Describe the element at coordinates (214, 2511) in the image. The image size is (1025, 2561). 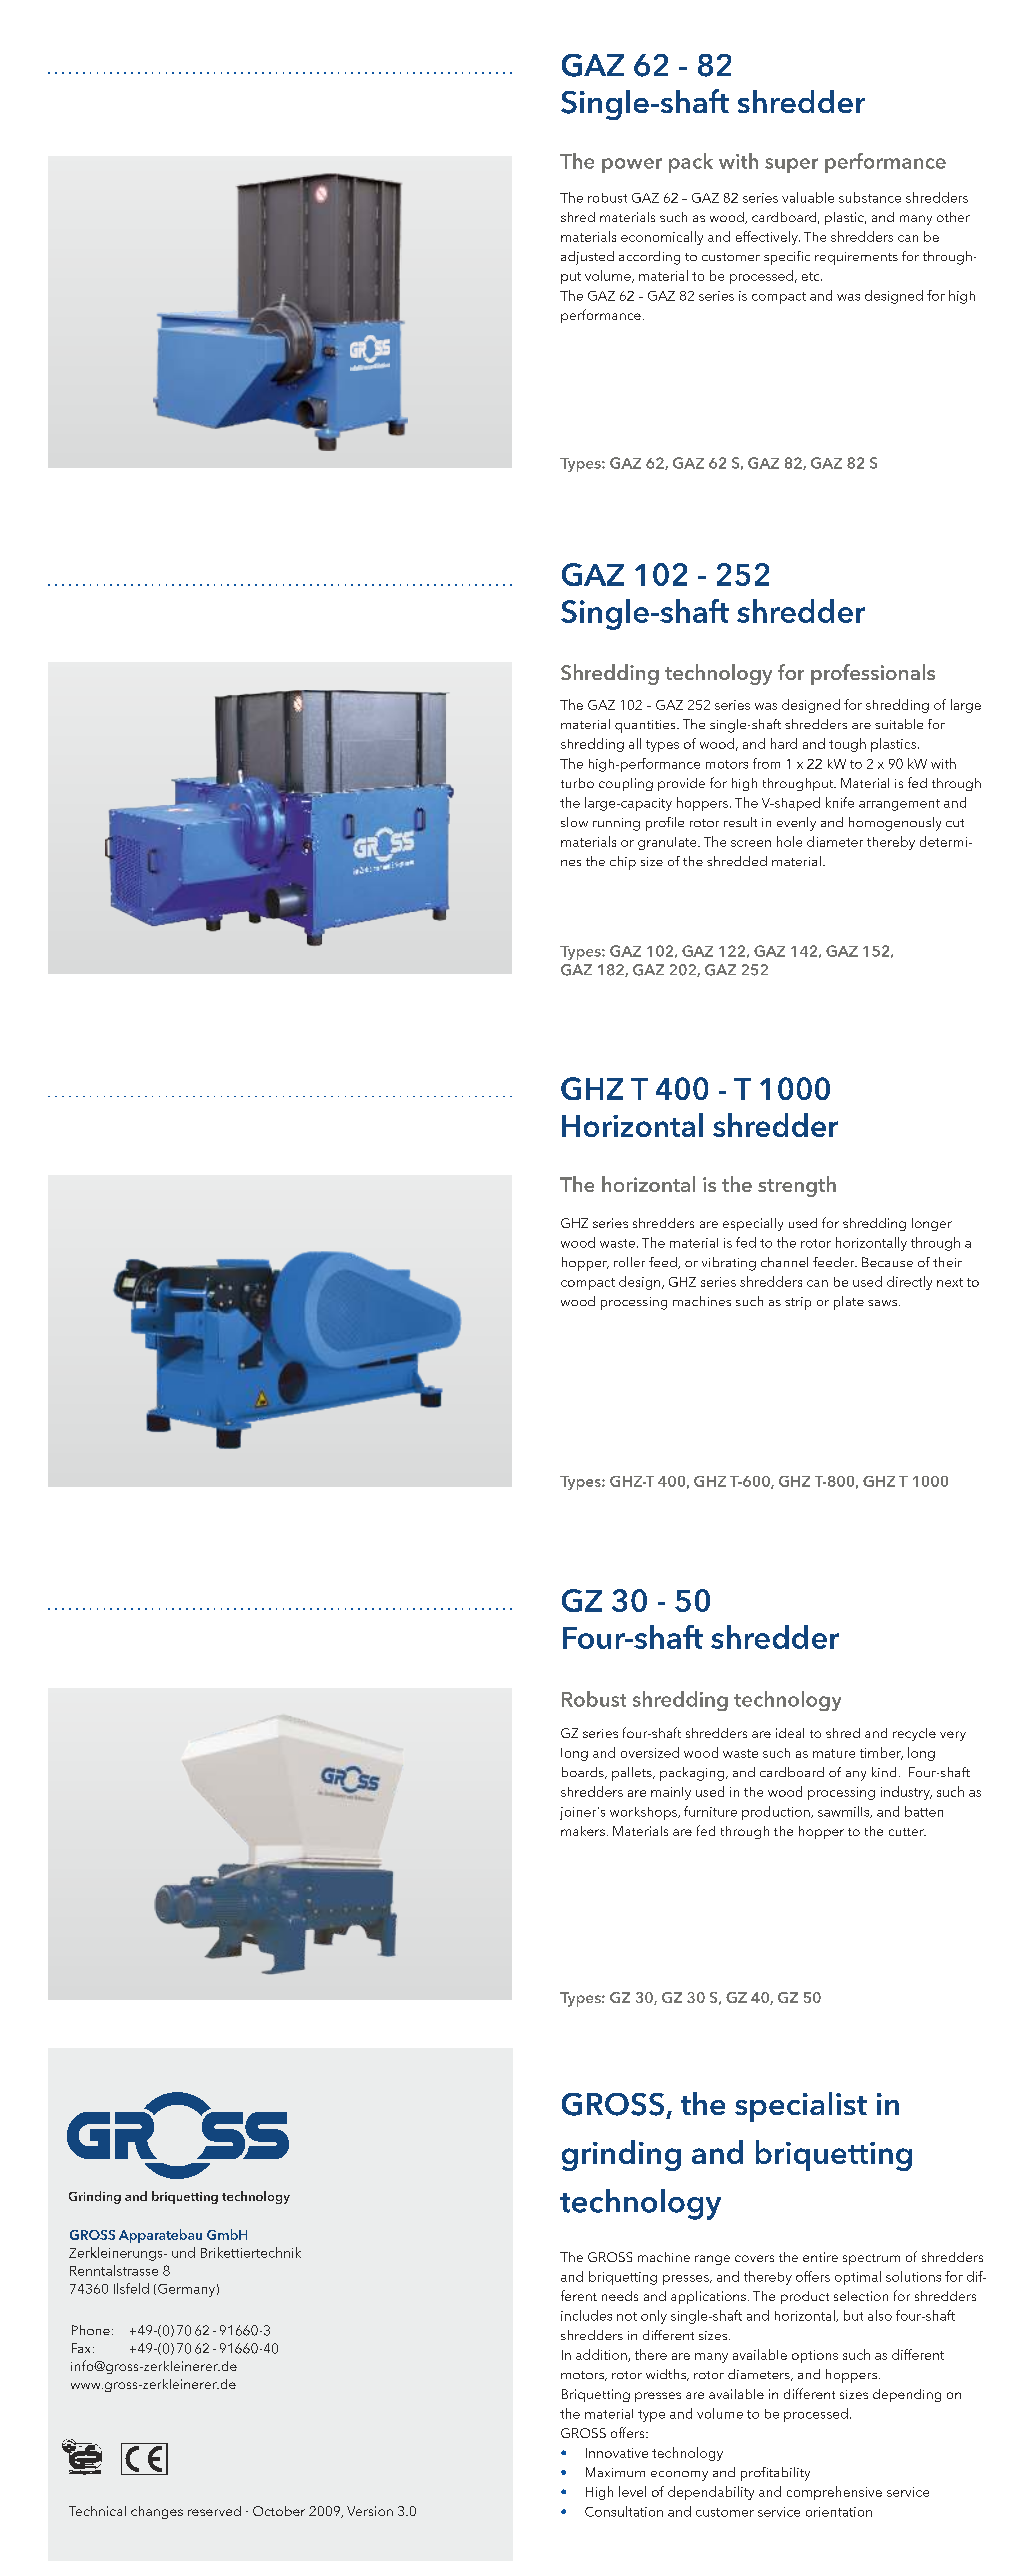
I see `reserved` at that location.
